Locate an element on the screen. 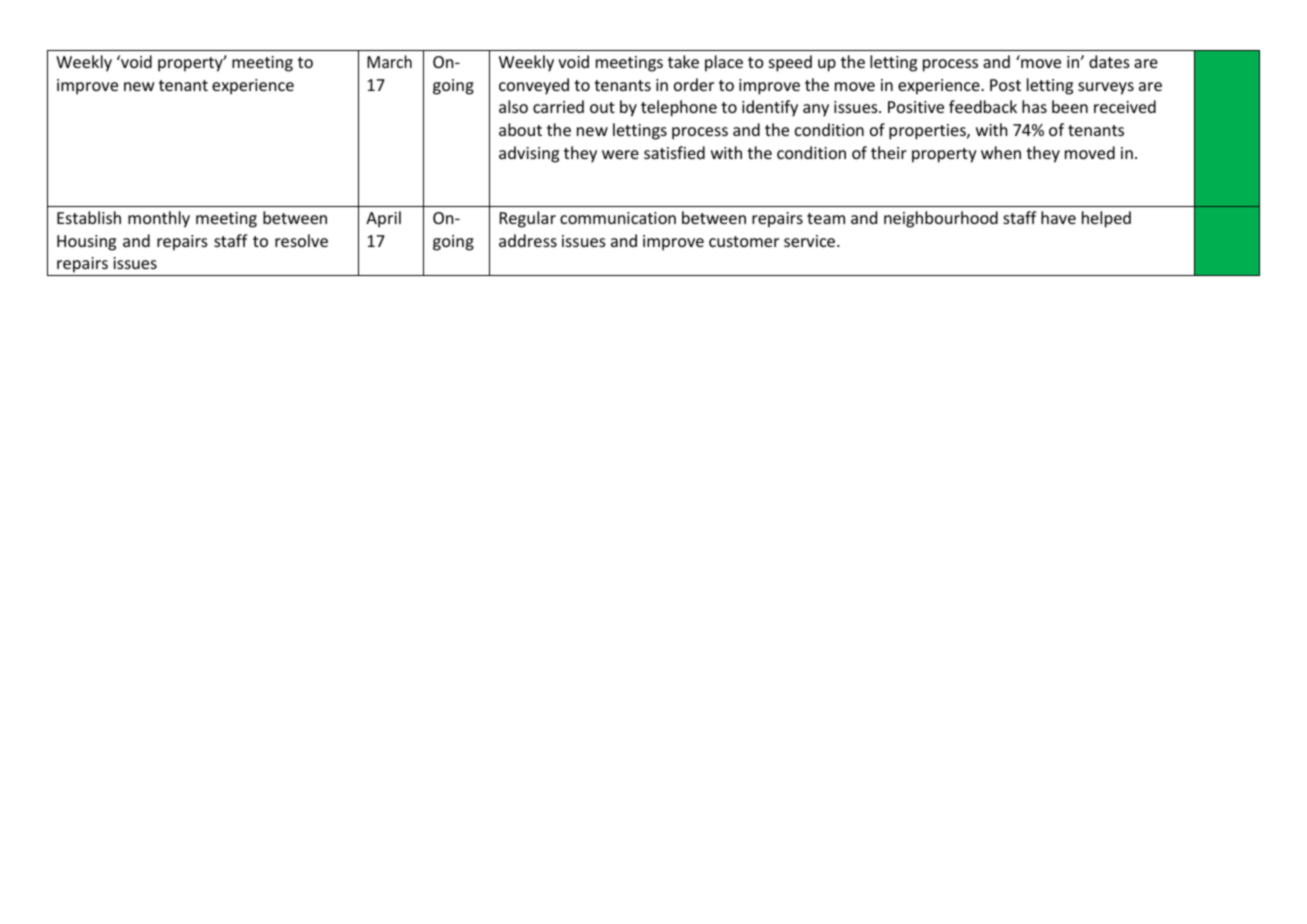 Image resolution: width=1307 pixels, height=924 pixels. dates is located at coordinates (1109, 61).
